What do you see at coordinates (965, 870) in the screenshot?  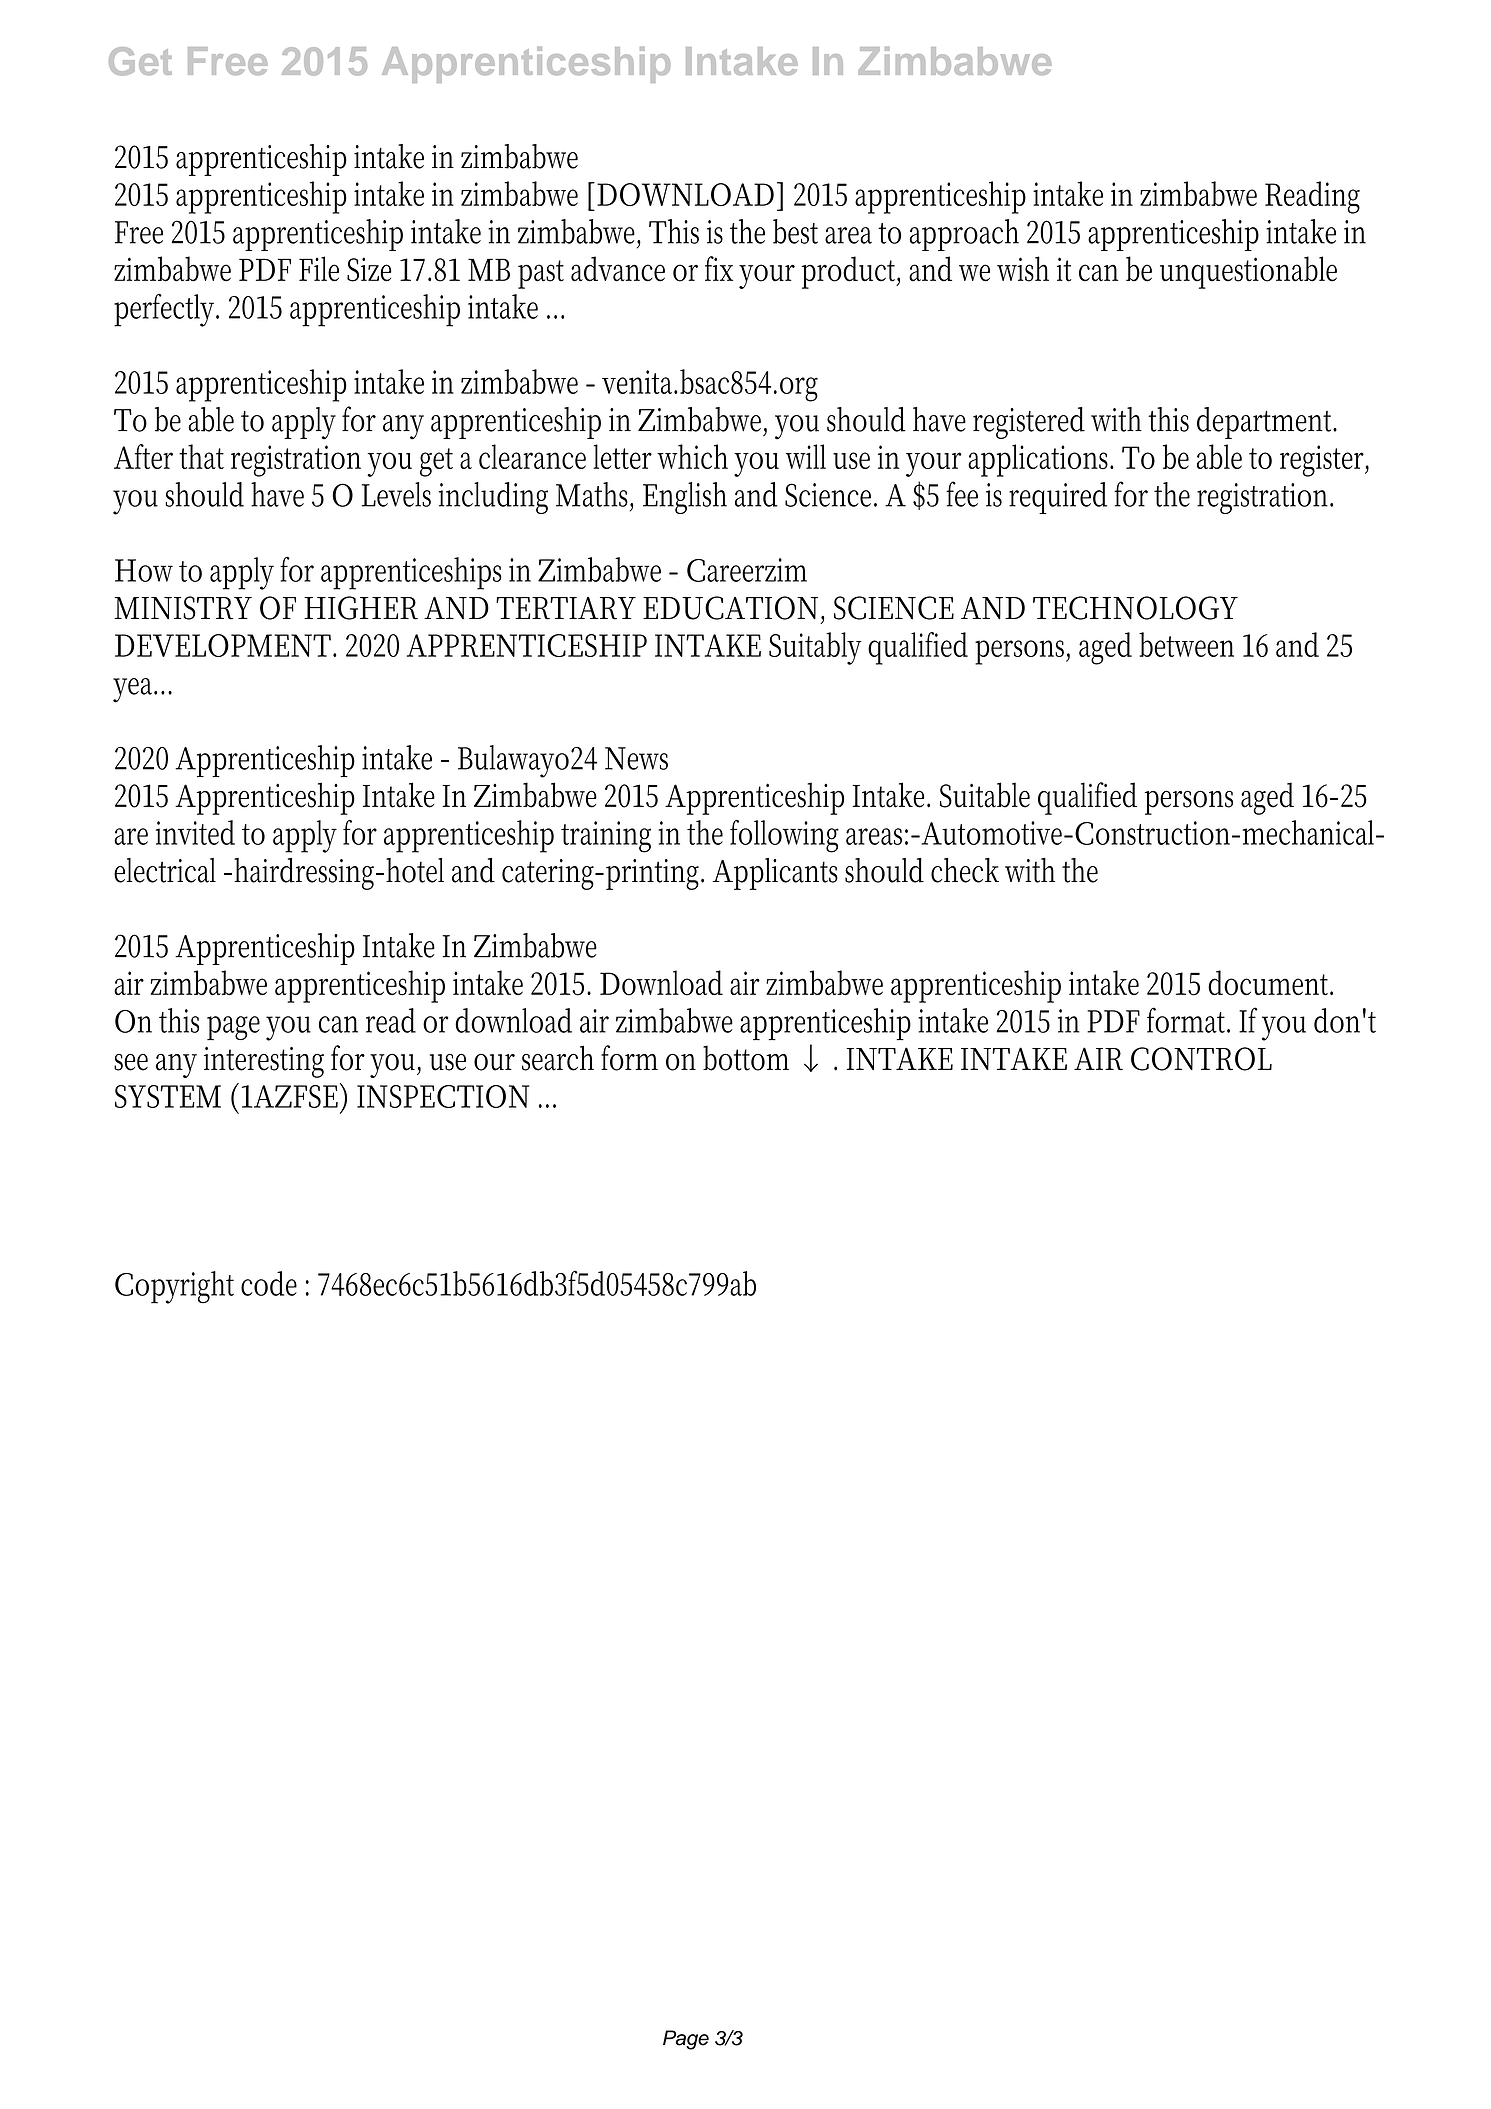 I see `check` at bounding box center [965, 870].
